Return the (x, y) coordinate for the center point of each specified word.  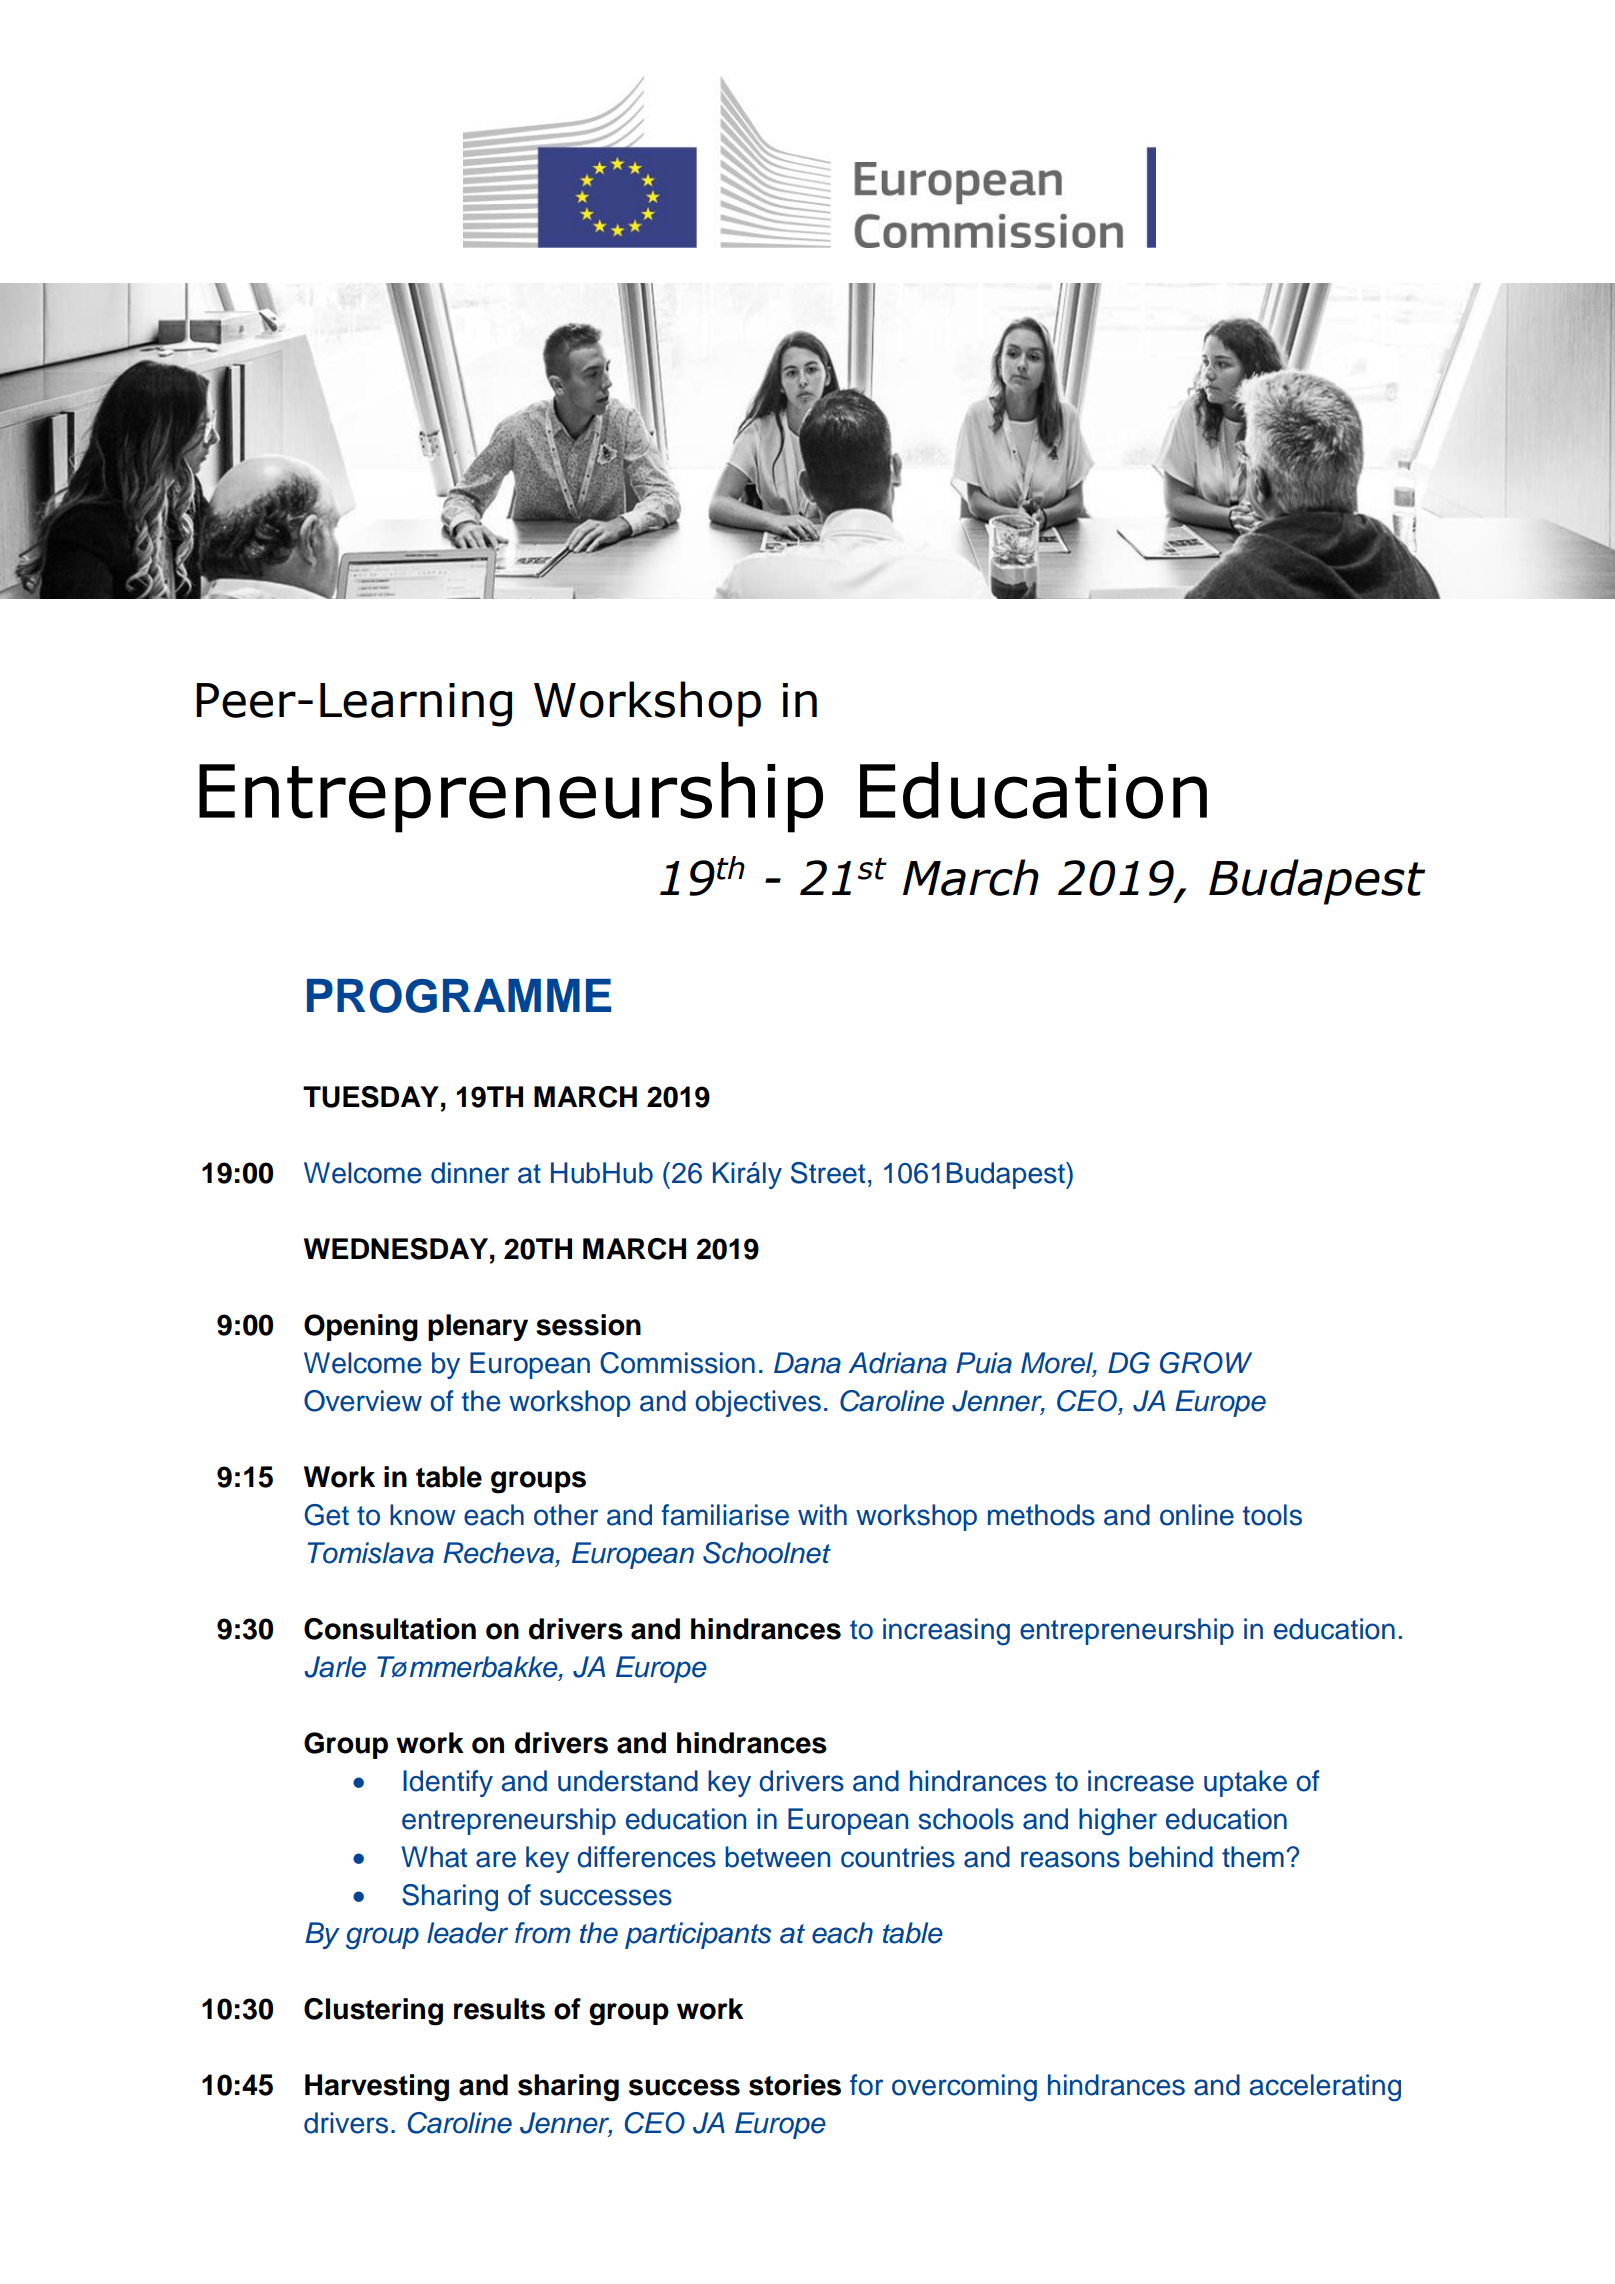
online (1197, 1515)
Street (828, 1173)
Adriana (897, 1363)
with (822, 1514)
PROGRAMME (459, 996)
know (423, 1515)
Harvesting (377, 2088)
